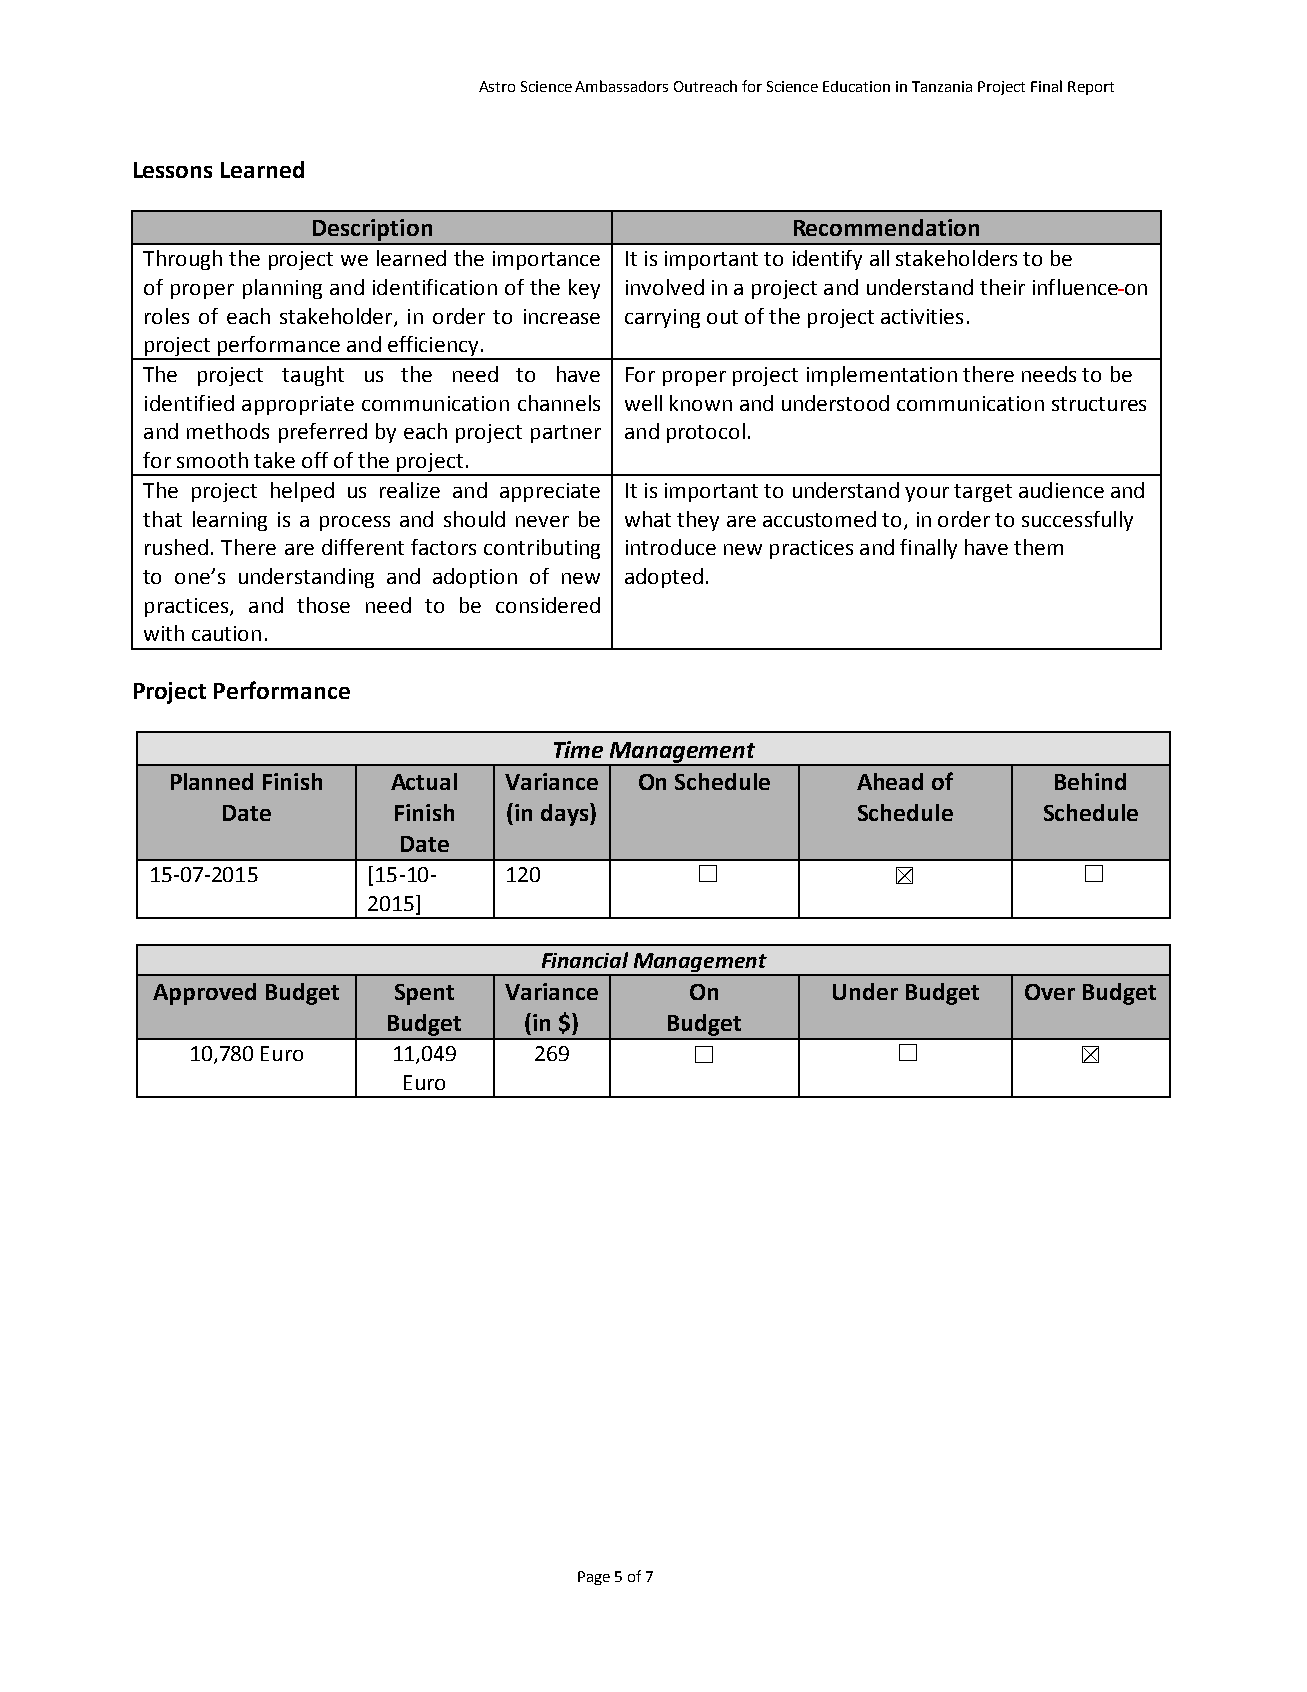 This document has width=1307, height=1692. I want to click on Lessons, so click(173, 170).
